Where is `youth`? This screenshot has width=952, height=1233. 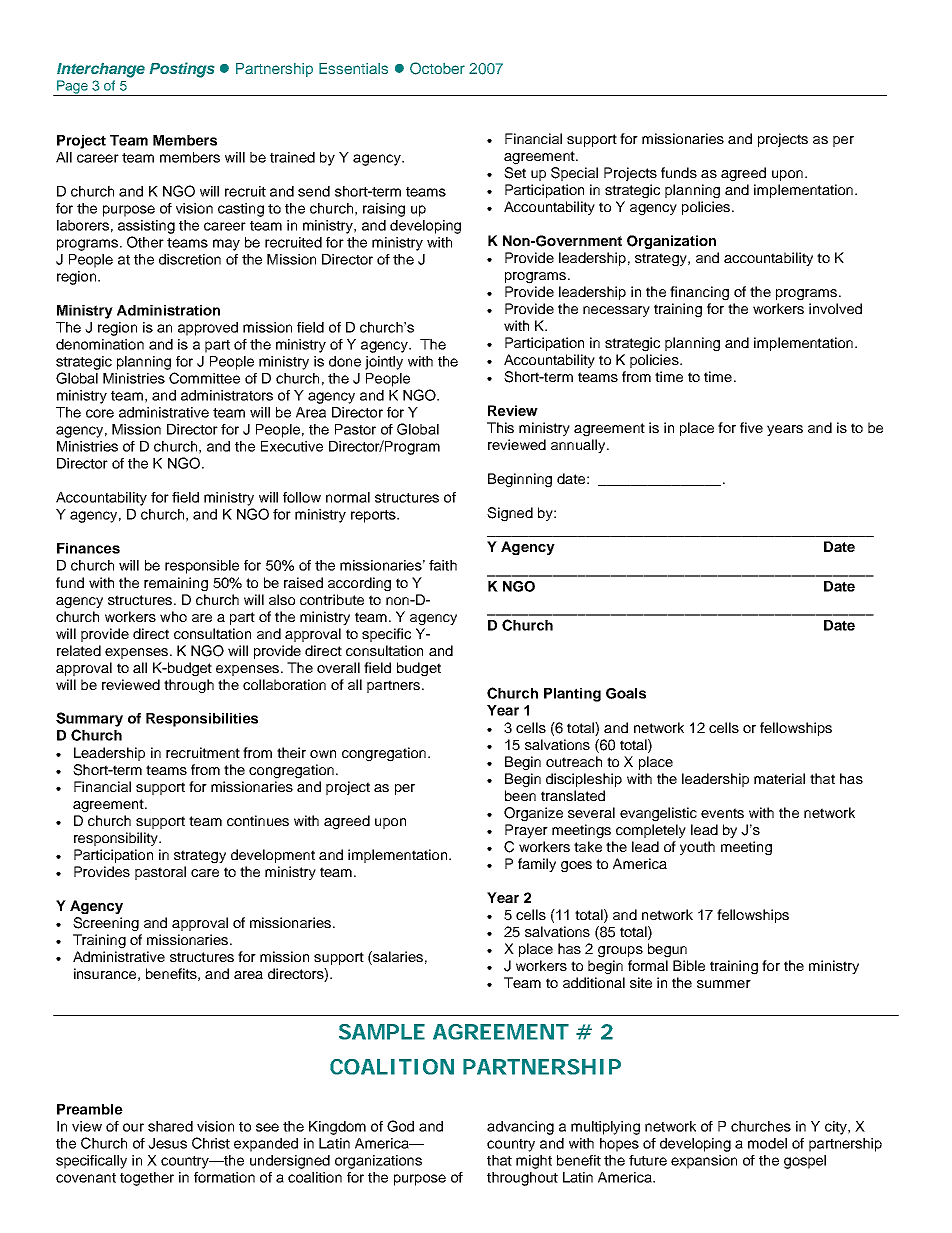
youth is located at coordinates (697, 848).
